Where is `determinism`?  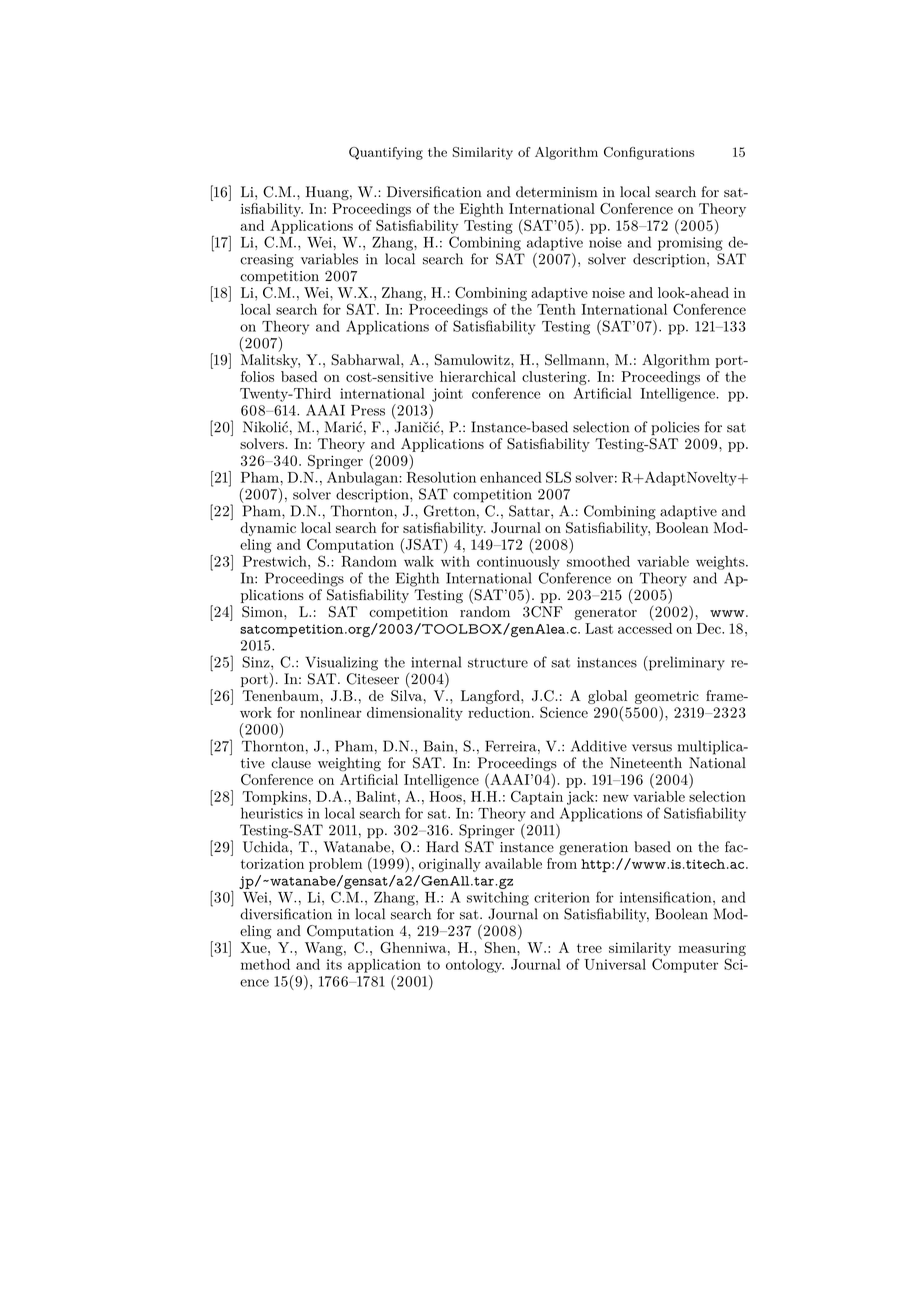 determinism is located at coordinates (557, 192).
